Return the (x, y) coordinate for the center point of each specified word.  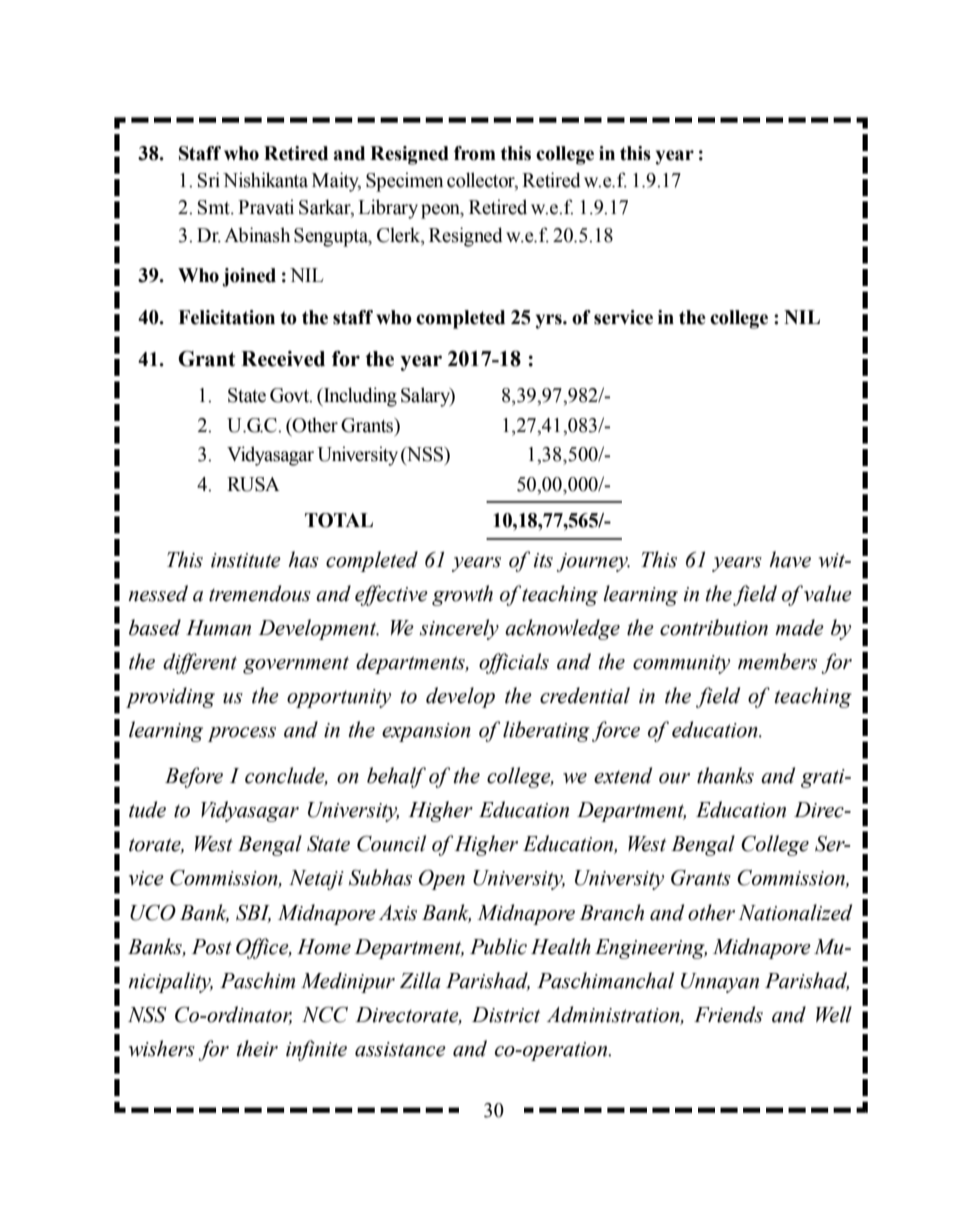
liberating (546, 731)
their (257, 1048)
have (790, 559)
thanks (725, 775)
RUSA (253, 484)
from (475, 153)
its (543, 560)
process (242, 734)
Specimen (404, 182)
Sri (209, 180)
